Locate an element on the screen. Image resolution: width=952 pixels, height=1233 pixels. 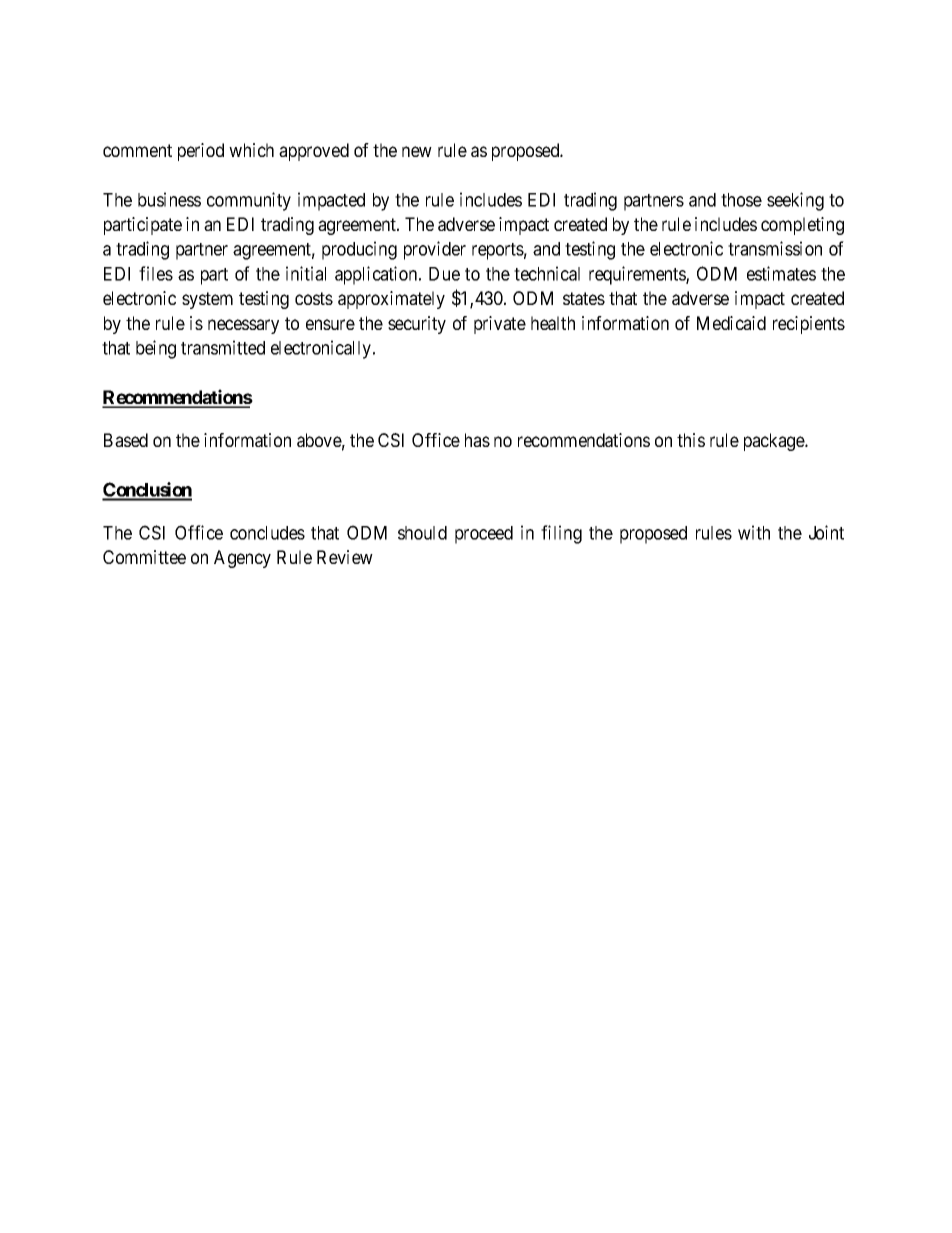
provider is located at coordinates (435, 250).
